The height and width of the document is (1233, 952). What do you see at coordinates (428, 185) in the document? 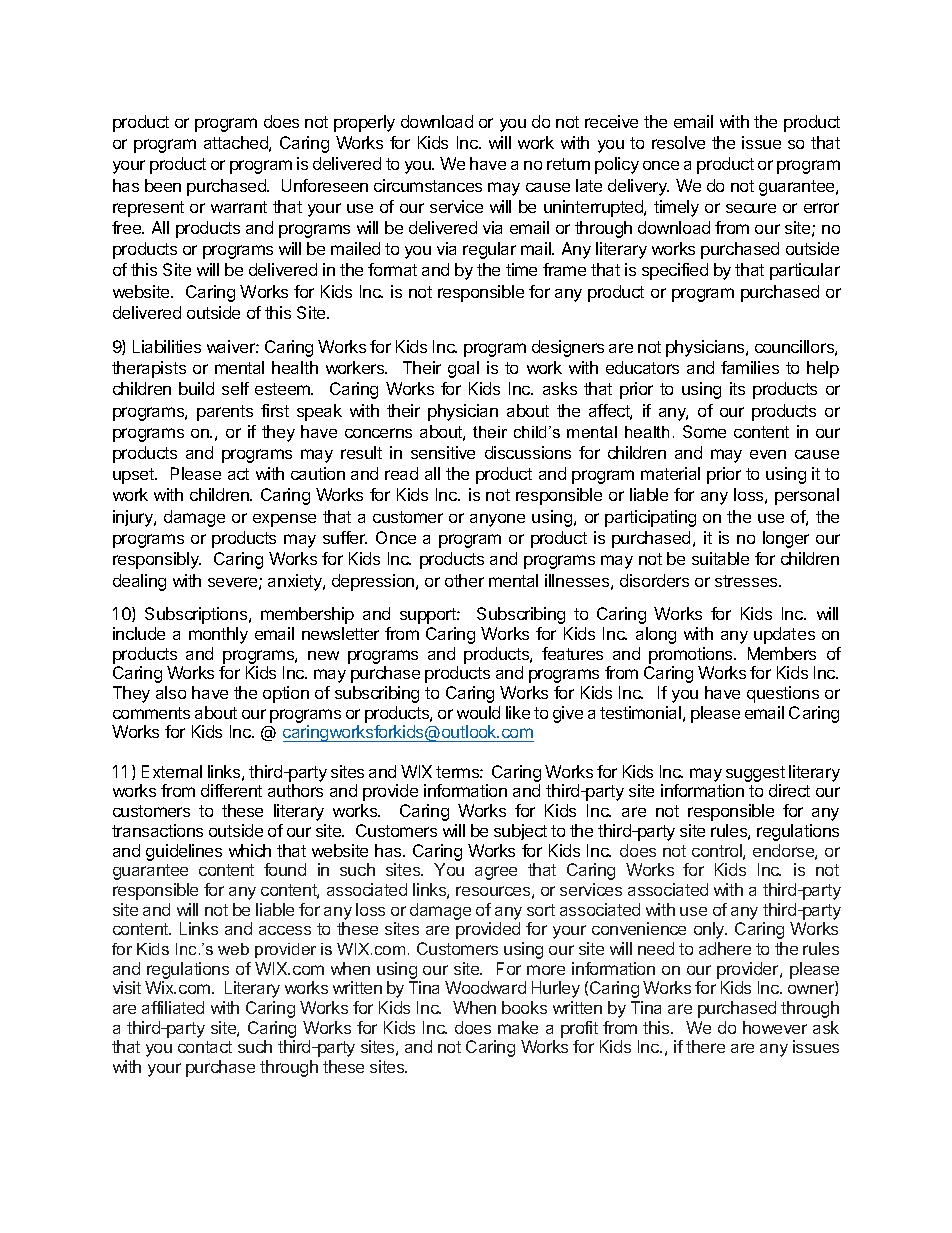
I see `circumstances` at bounding box center [428, 185].
